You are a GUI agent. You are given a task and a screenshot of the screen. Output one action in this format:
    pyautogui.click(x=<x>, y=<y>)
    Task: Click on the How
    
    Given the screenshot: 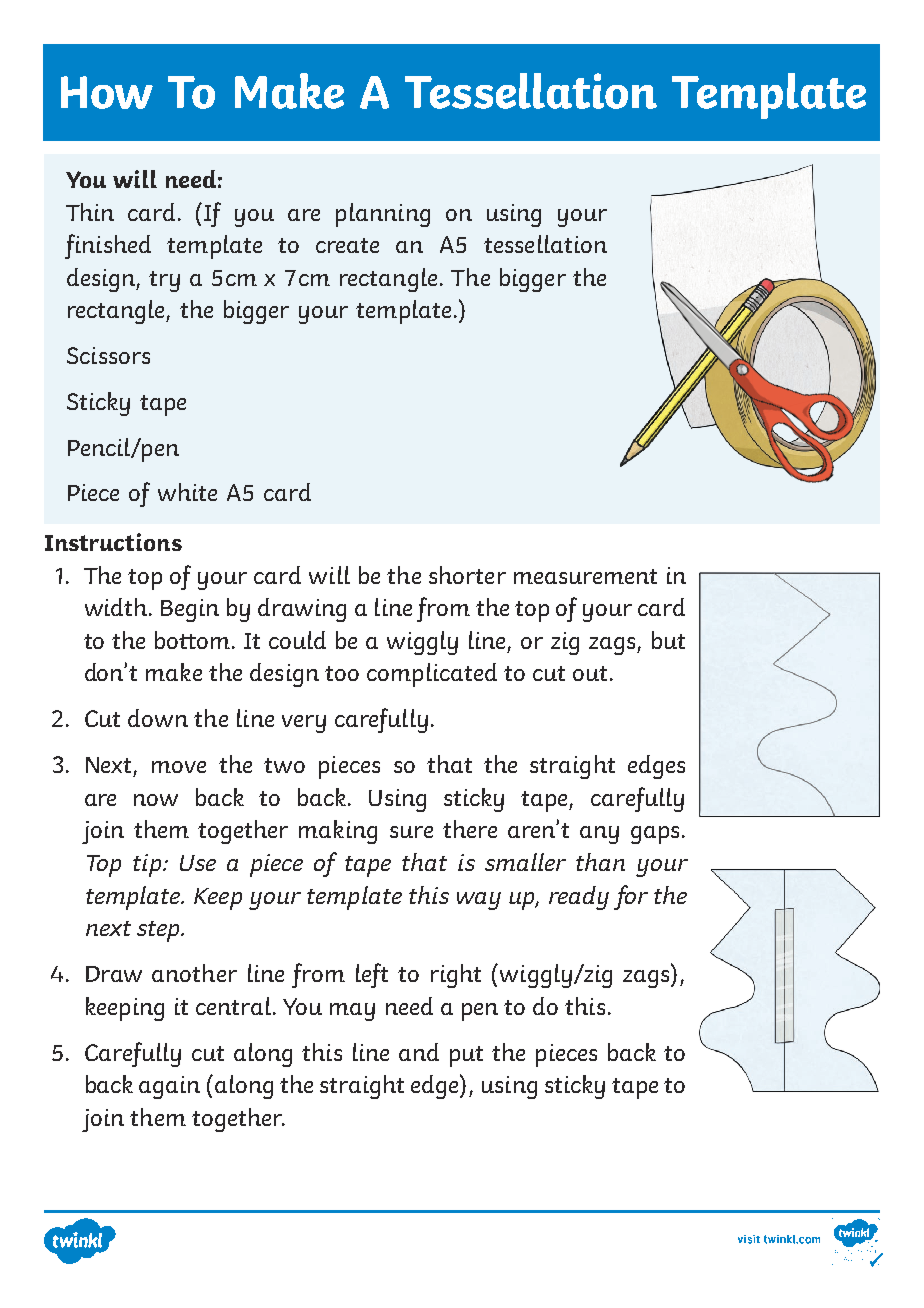 What is the action you would take?
    pyautogui.click(x=107, y=92)
